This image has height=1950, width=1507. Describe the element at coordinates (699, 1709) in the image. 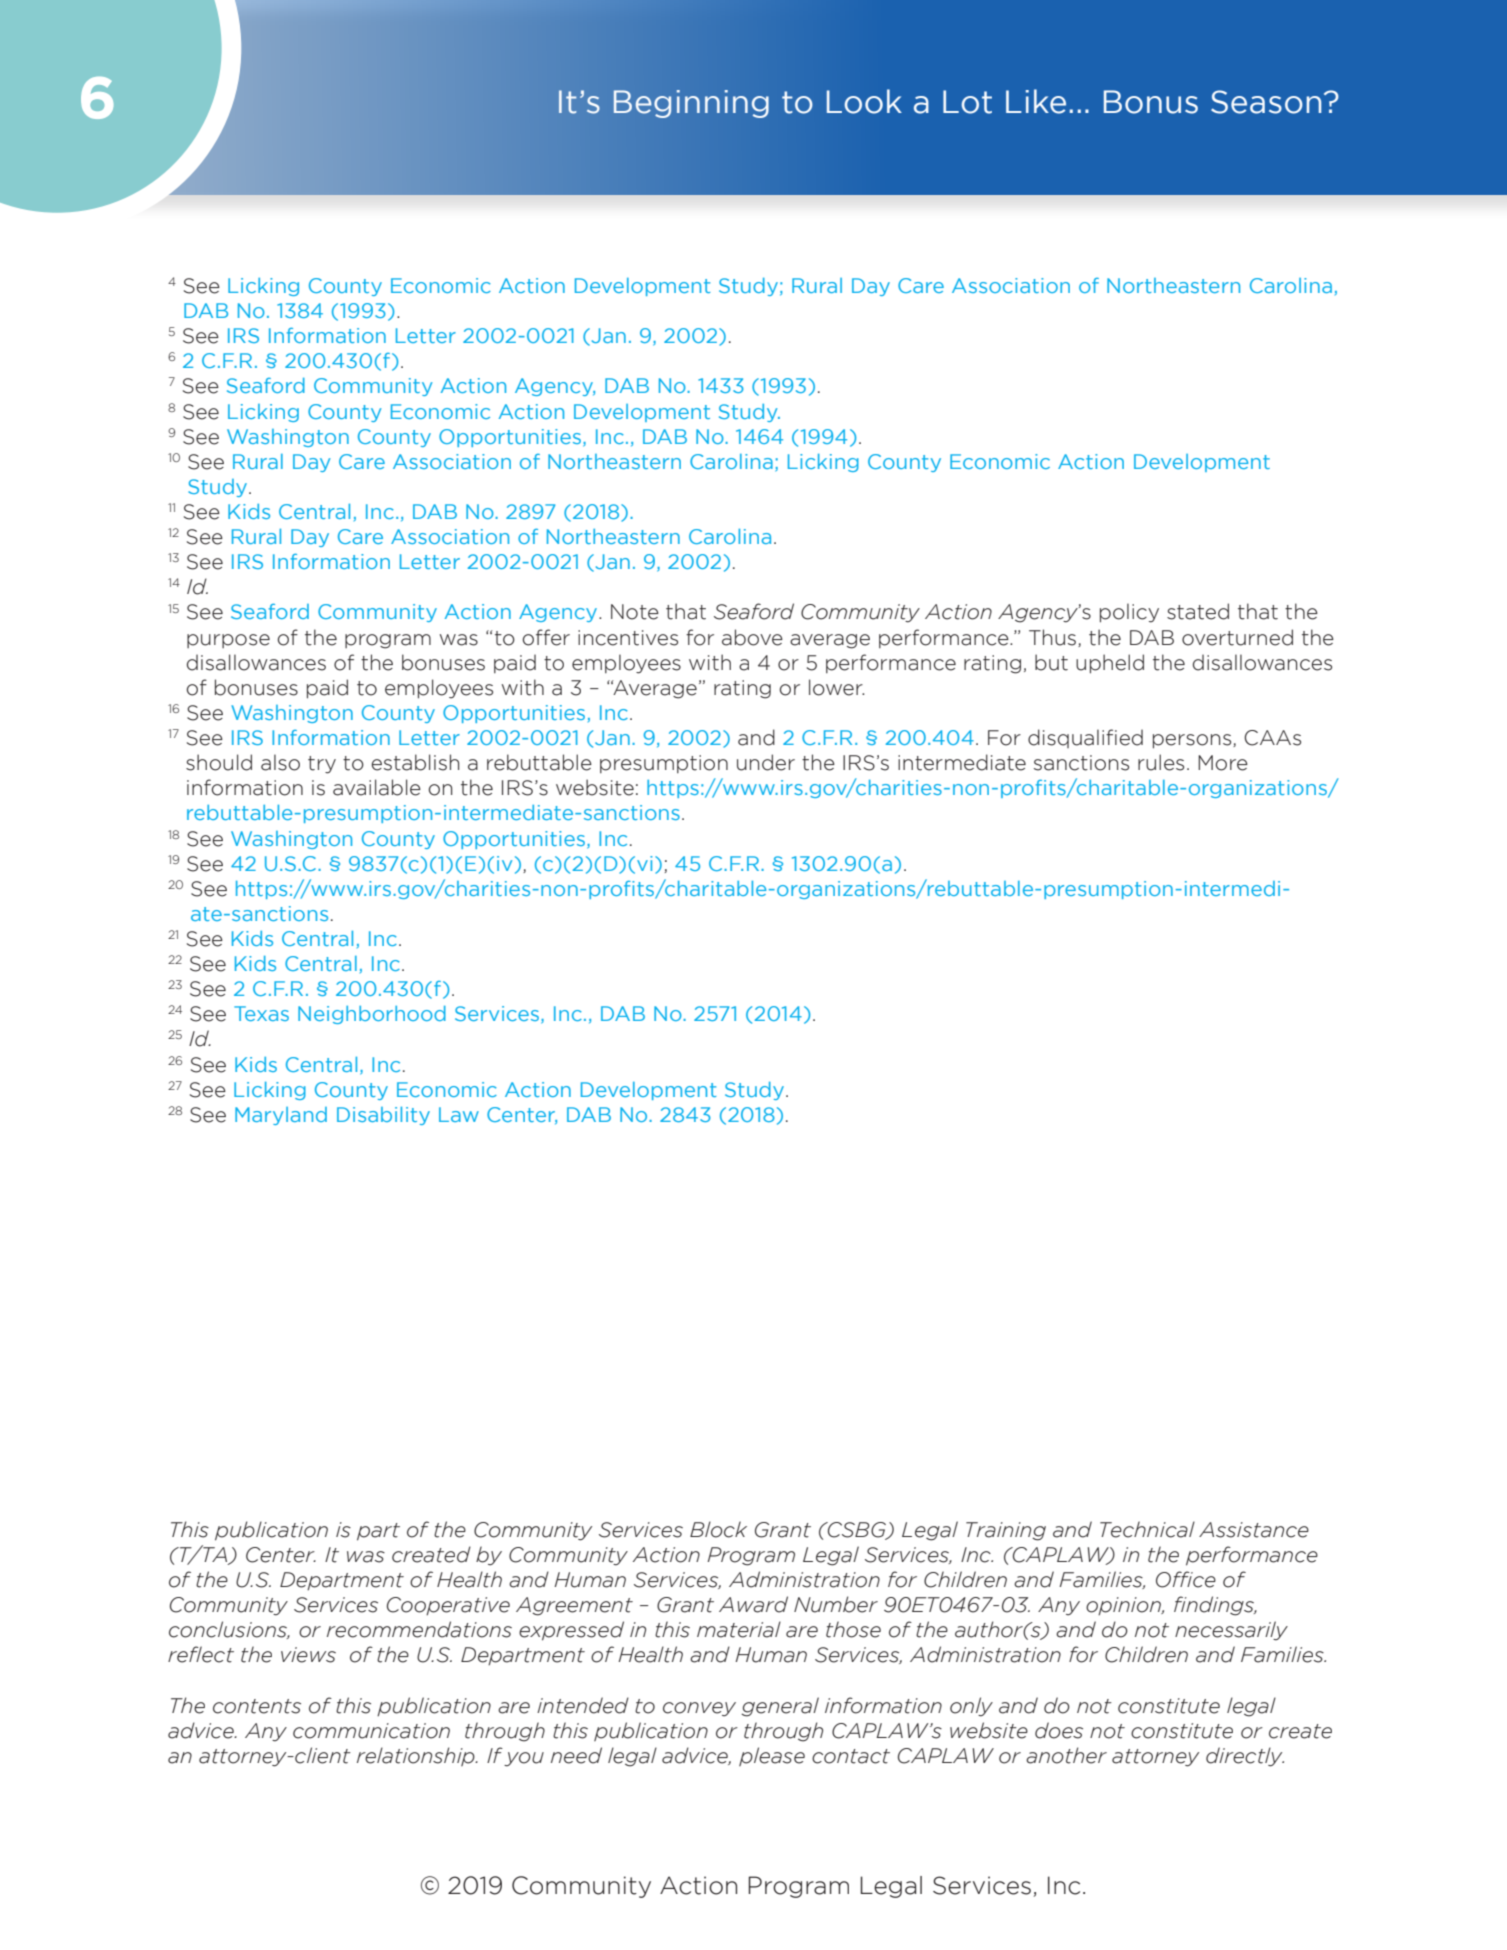

I see `convey` at that location.
